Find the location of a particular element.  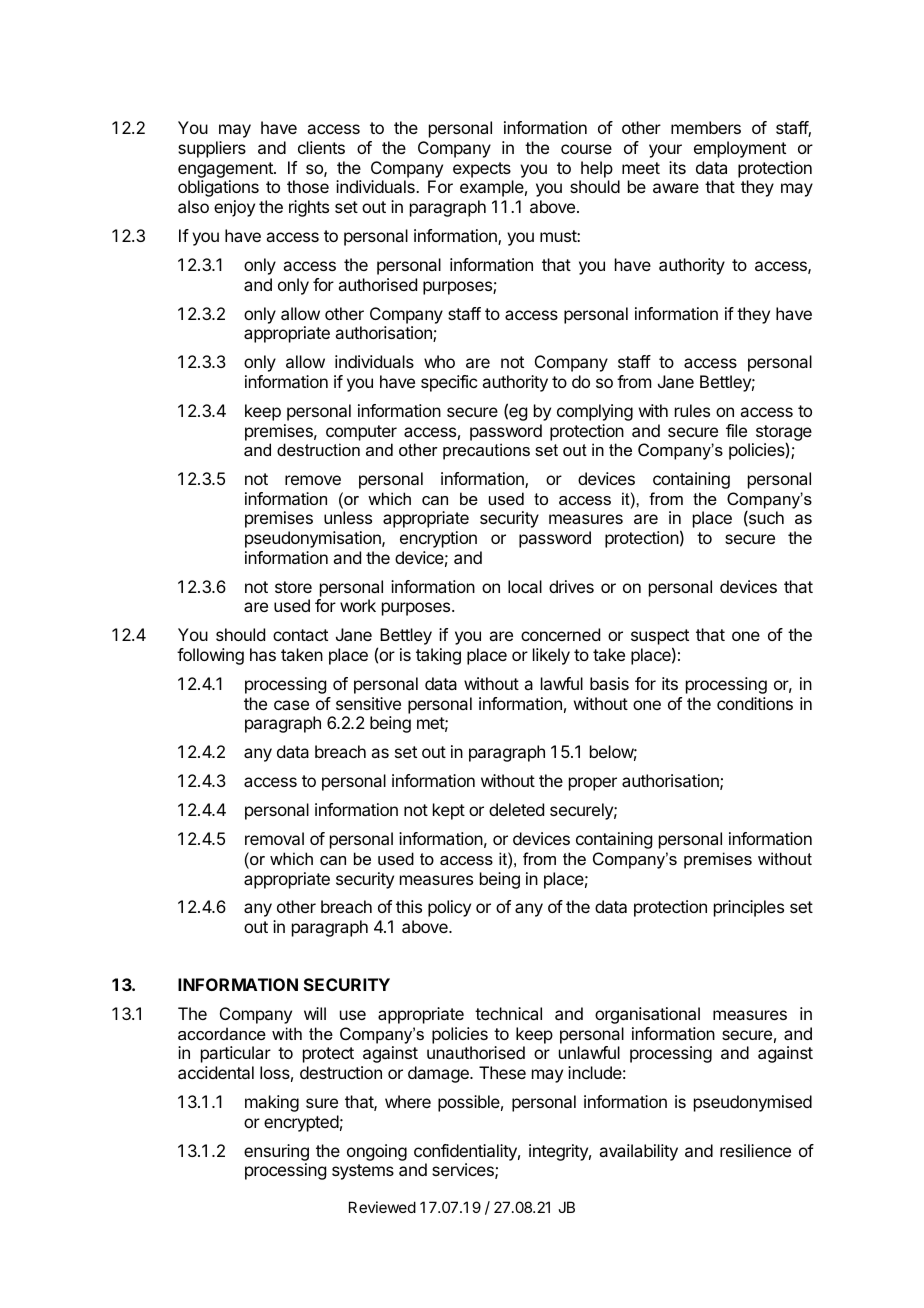

engagement is located at coordinates (226, 170).
